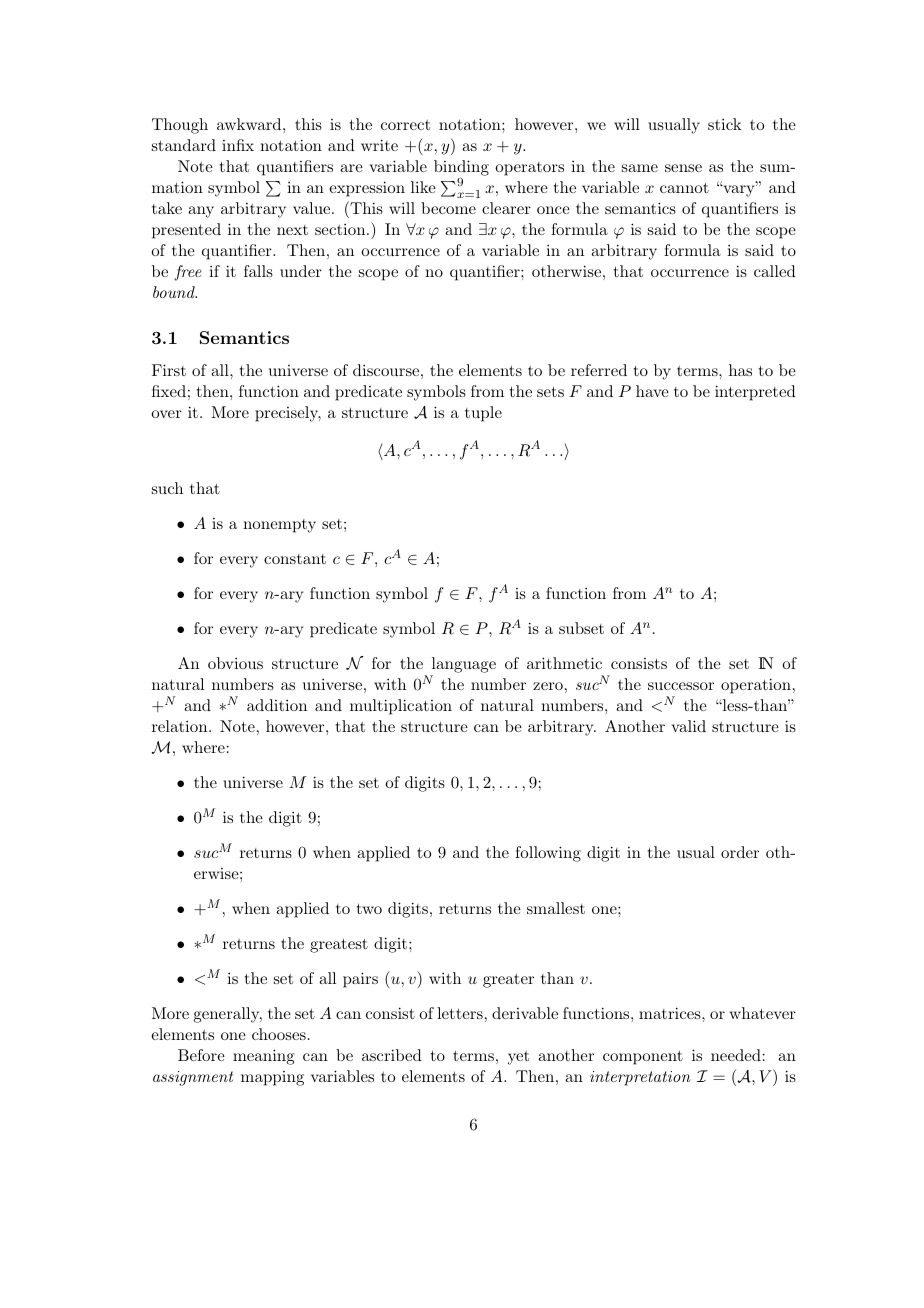 The image size is (924, 1308). What do you see at coordinates (264, 1057) in the screenshot?
I see `meaning` at bounding box center [264, 1057].
